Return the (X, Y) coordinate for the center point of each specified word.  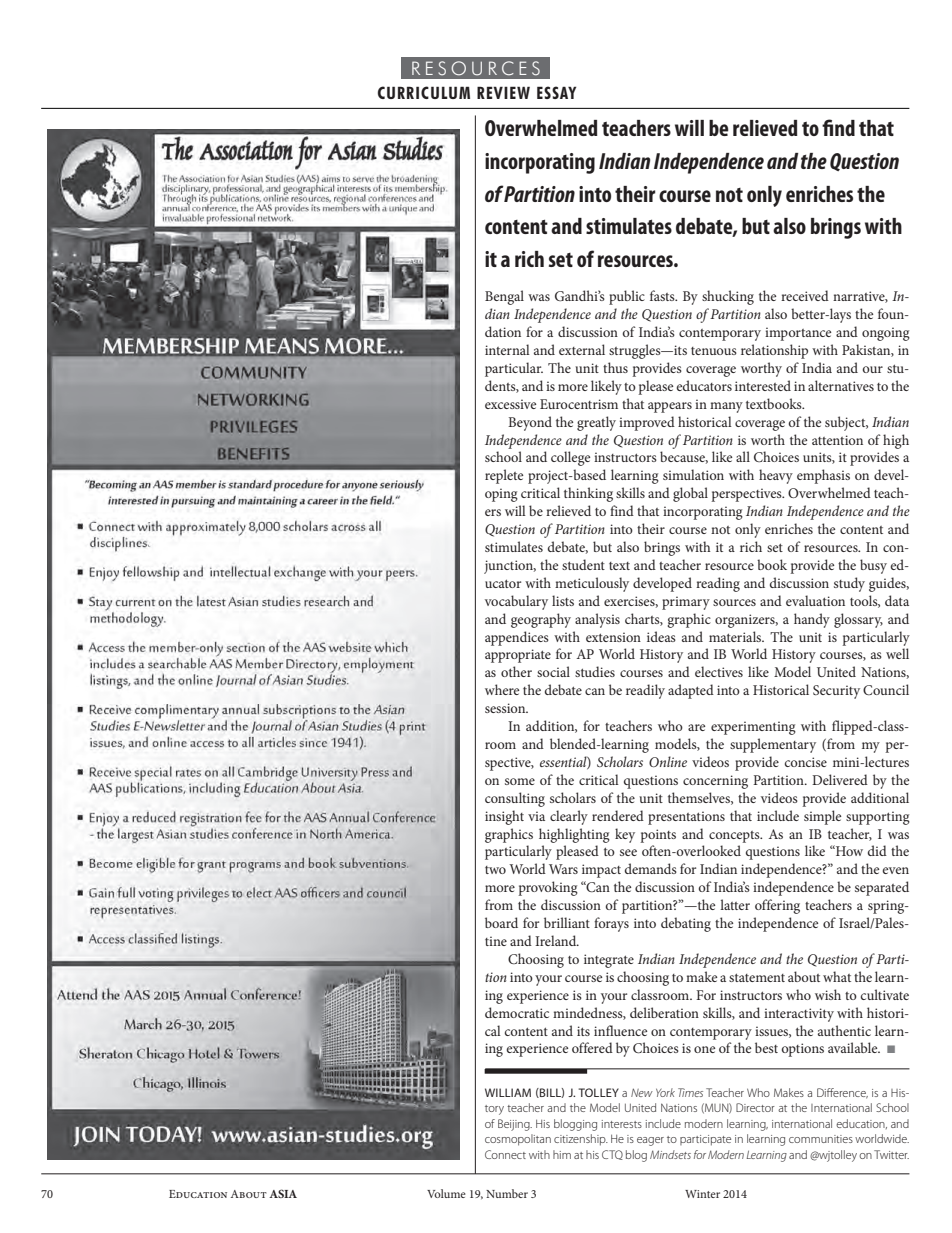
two (495, 870)
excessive (510, 404)
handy (812, 620)
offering (777, 906)
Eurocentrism (579, 404)
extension (613, 637)
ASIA (283, 1193)
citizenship (581, 1140)
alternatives (841, 385)
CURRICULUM (424, 92)
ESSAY (556, 92)
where (502, 689)
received (805, 295)
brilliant (567, 922)
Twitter (891, 1154)
